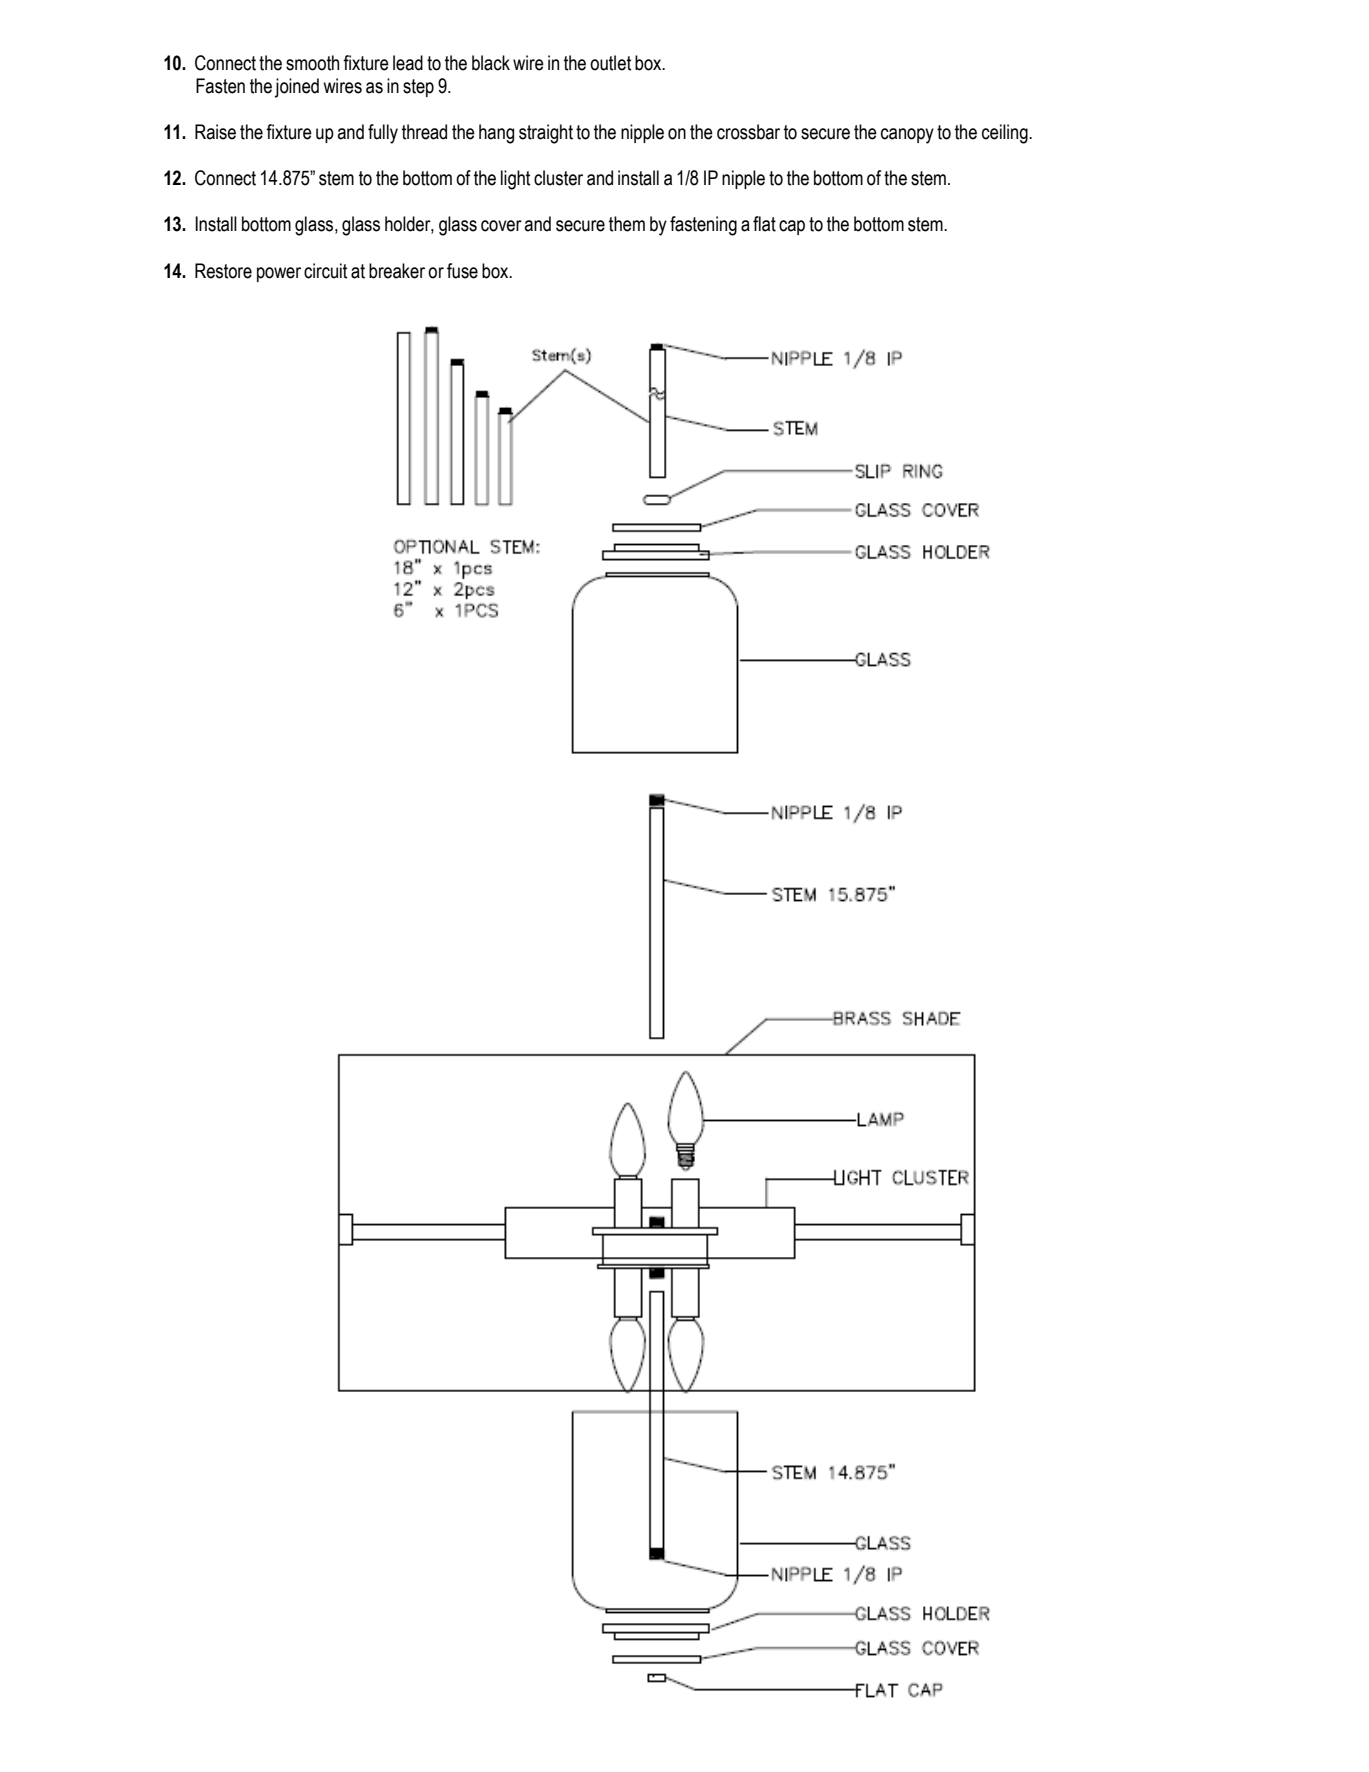 The image size is (1369, 1772). Describe the element at coordinates (312, 63) in the screenshot. I see `smooth` at that location.
